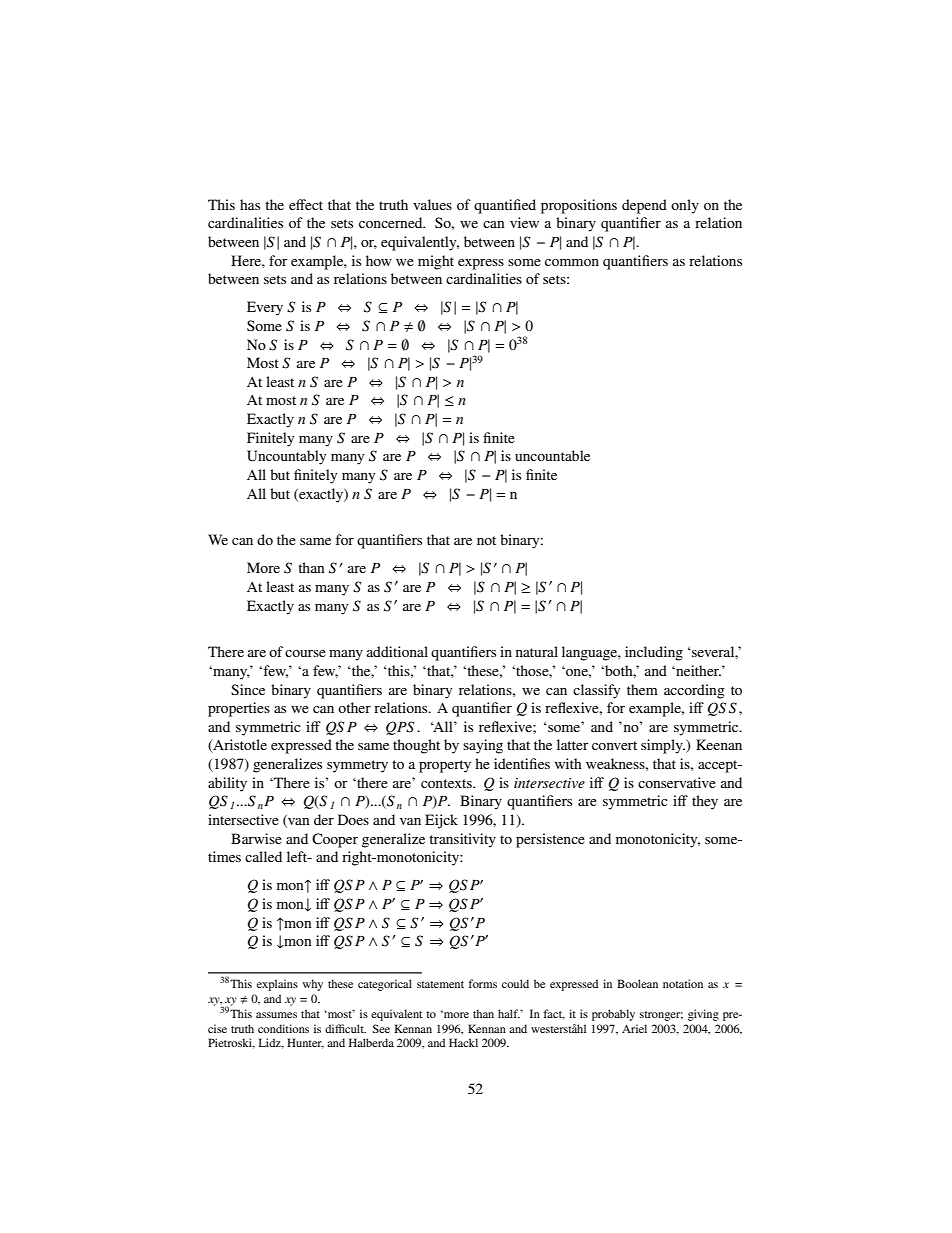 Image resolution: width=952 pixels, height=1233 pixels. I want to click on assumes, so click(276, 1015).
